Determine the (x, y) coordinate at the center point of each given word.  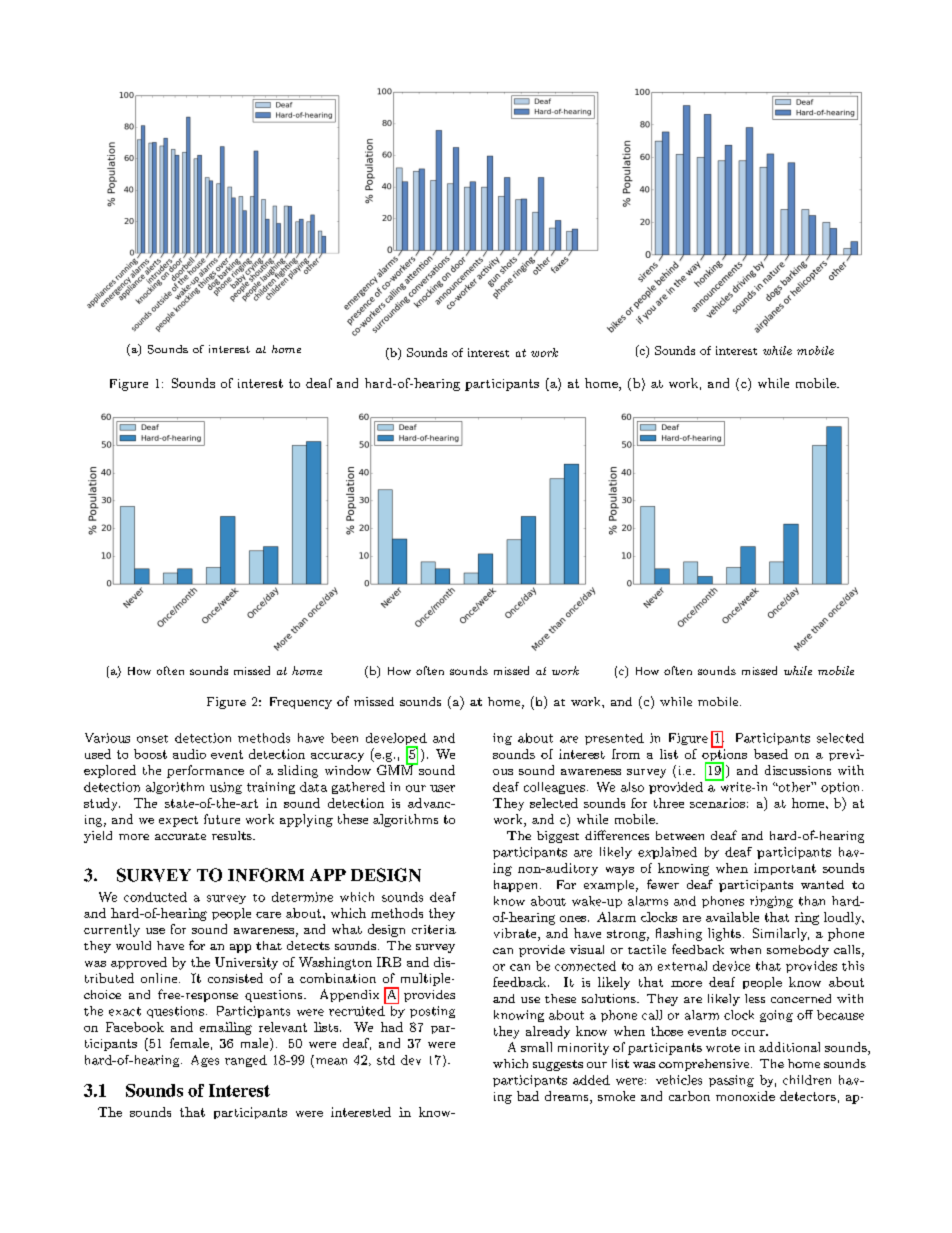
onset (152, 739)
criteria (434, 929)
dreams (568, 1097)
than (812, 901)
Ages (205, 1061)
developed (396, 740)
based (771, 754)
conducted (155, 897)
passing (731, 1081)
